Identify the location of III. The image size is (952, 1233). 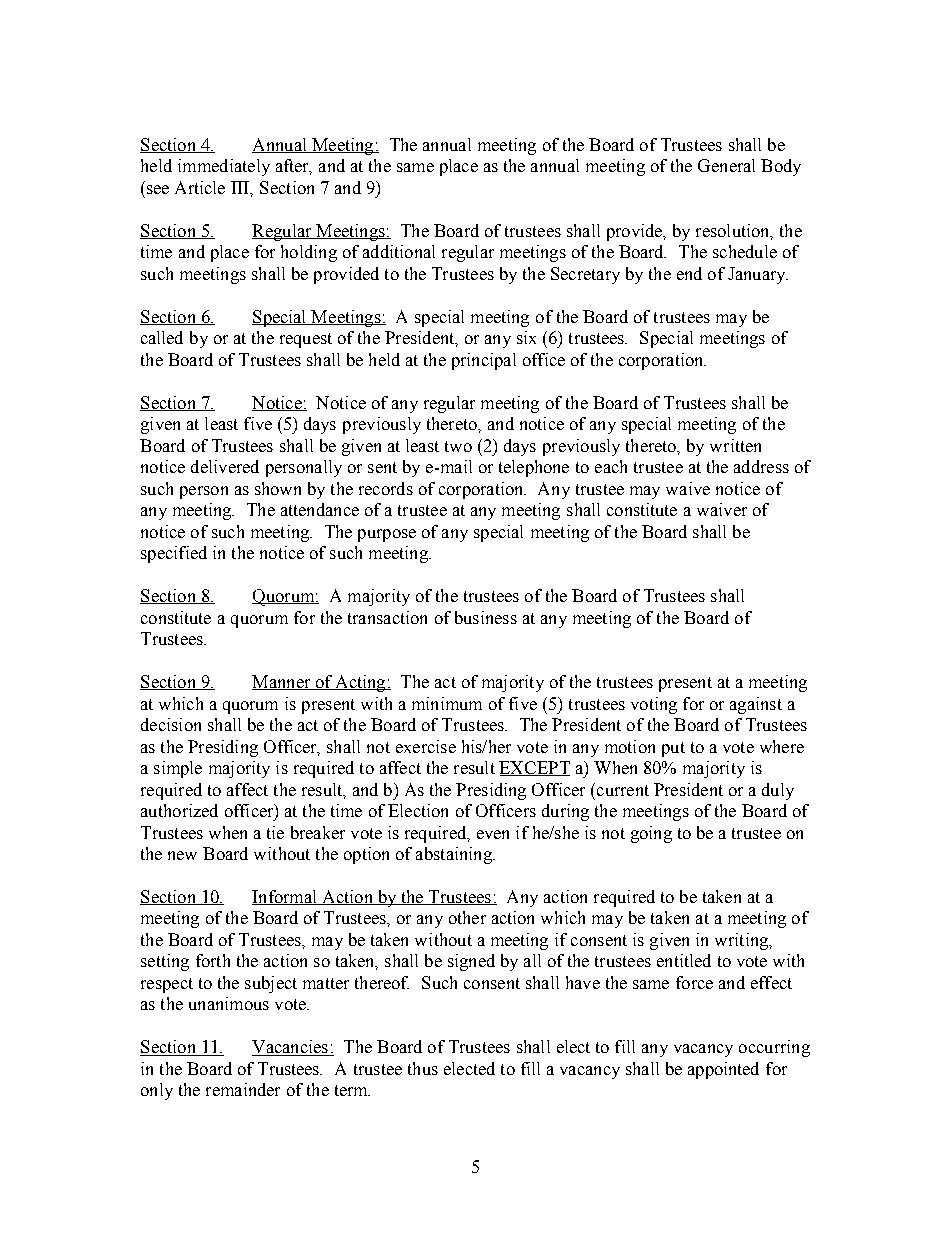
(241, 188).
